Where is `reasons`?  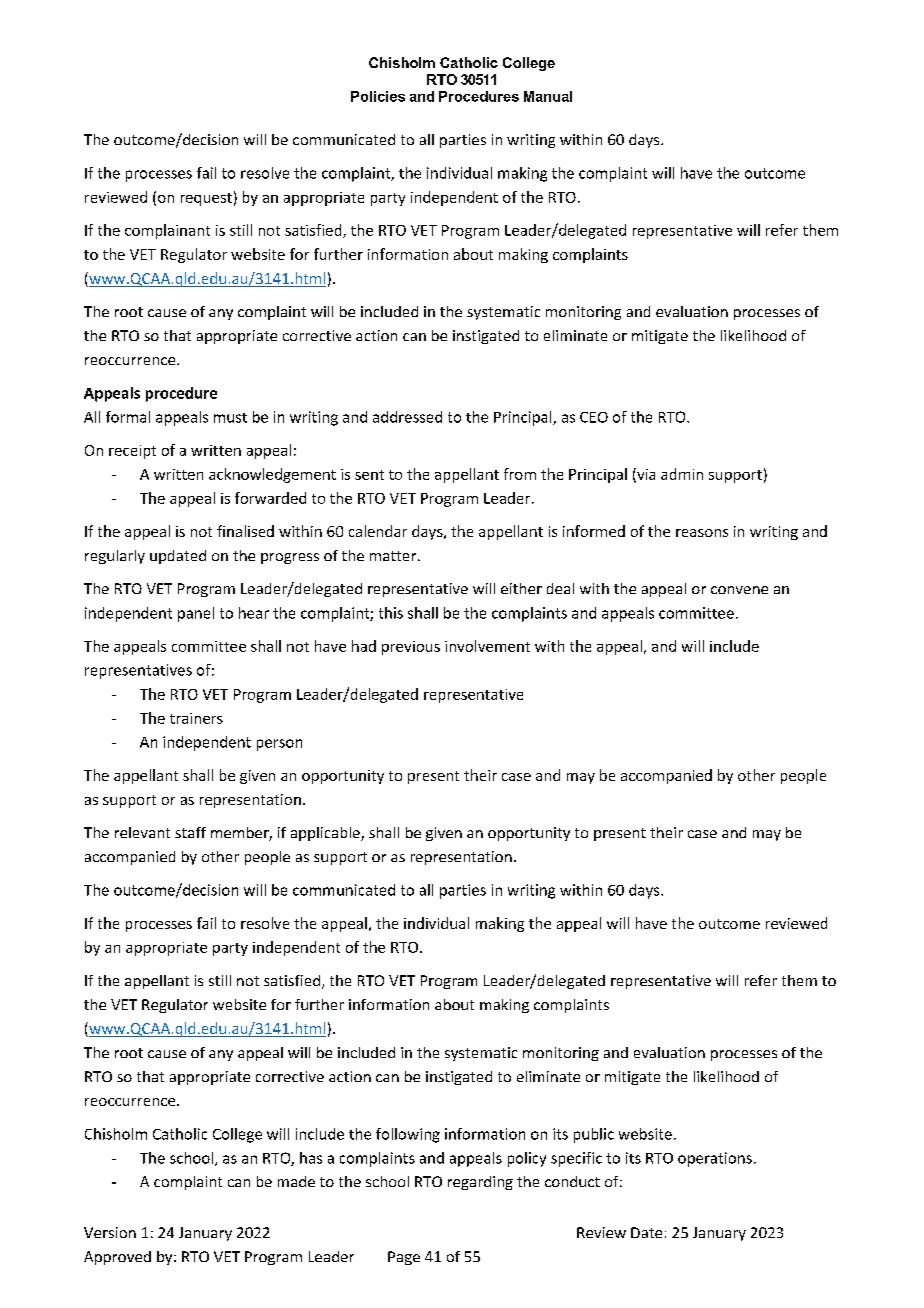
reasons is located at coordinates (702, 533).
